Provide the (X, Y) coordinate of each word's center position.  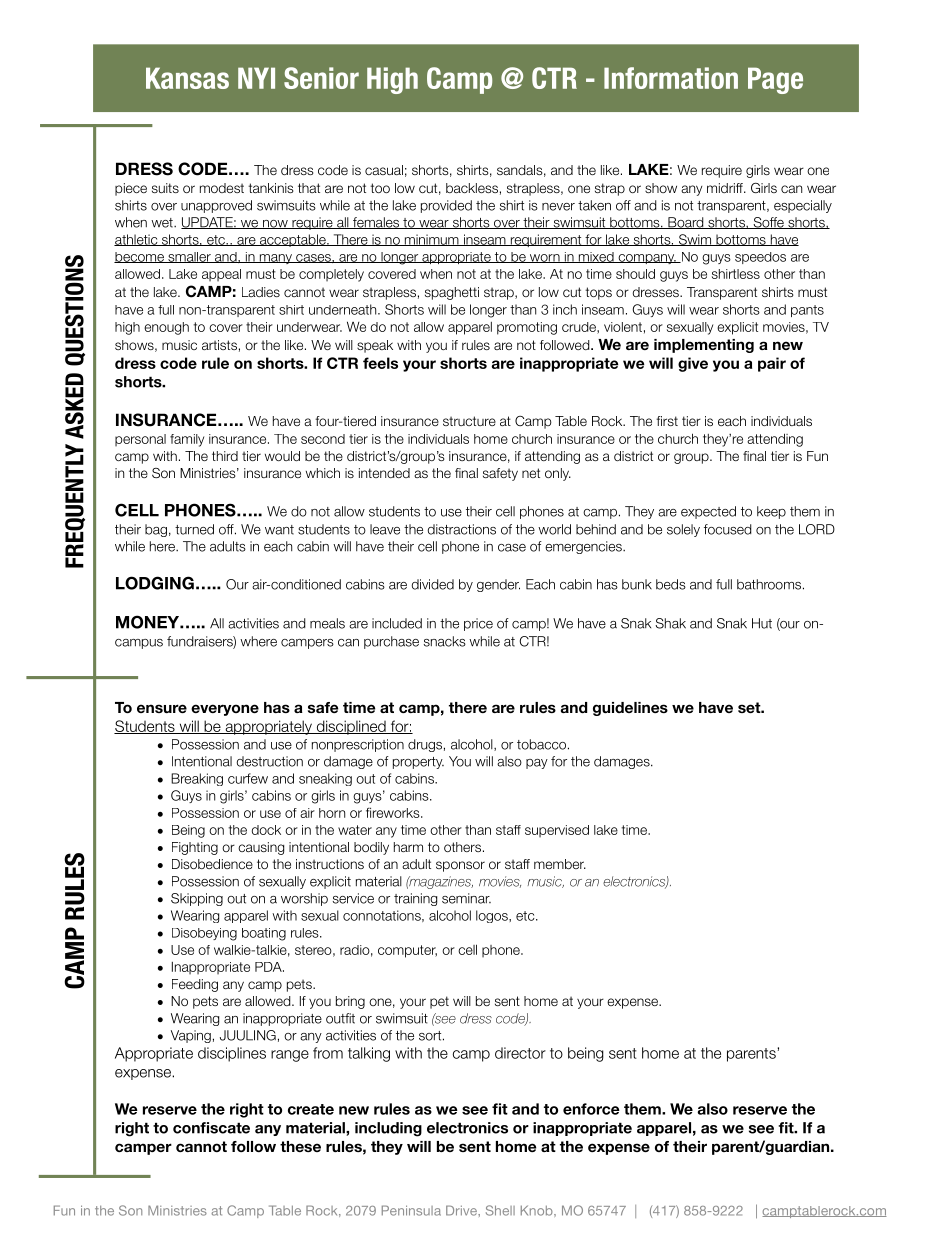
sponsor (460, 866)
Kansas (187, 78)
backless (472, 188)
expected (708, 512)
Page (775, 80)
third (225, 456)
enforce (591, 1109)
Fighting (195, 848)
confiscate (211, 1128)
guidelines (630, 709)
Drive (462, 1210)
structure (469, 421)
